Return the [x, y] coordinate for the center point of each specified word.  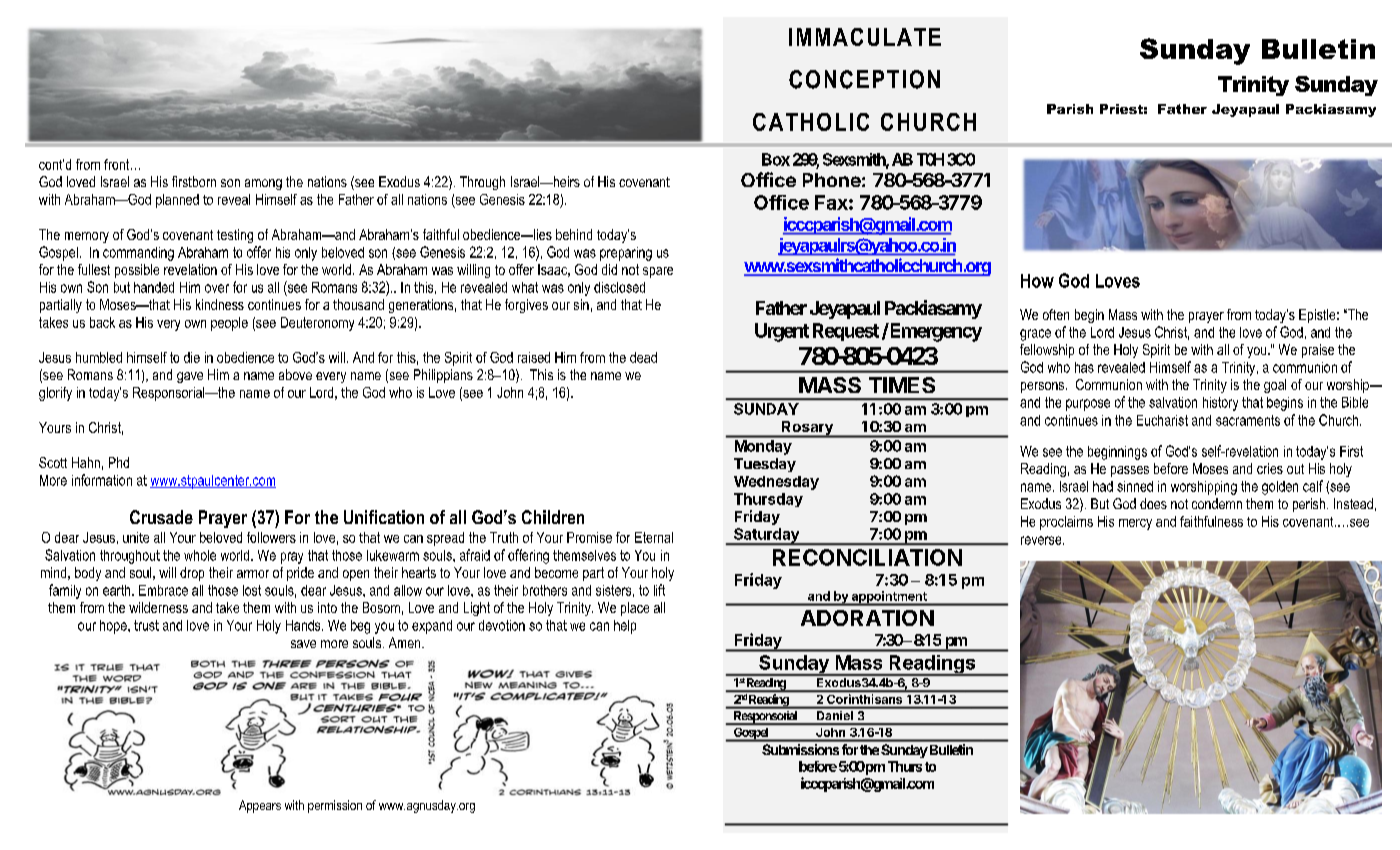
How [1037, 281]
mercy [1135, 524]
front [118, 164]
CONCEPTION [864, 79]
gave [190, 377]
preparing [626, 254]
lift [659, 590]
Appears [260, 806]
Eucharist [1162, 420]
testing [235, 236]
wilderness [158, 607]
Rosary [807, 429]
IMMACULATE [865, 37]
